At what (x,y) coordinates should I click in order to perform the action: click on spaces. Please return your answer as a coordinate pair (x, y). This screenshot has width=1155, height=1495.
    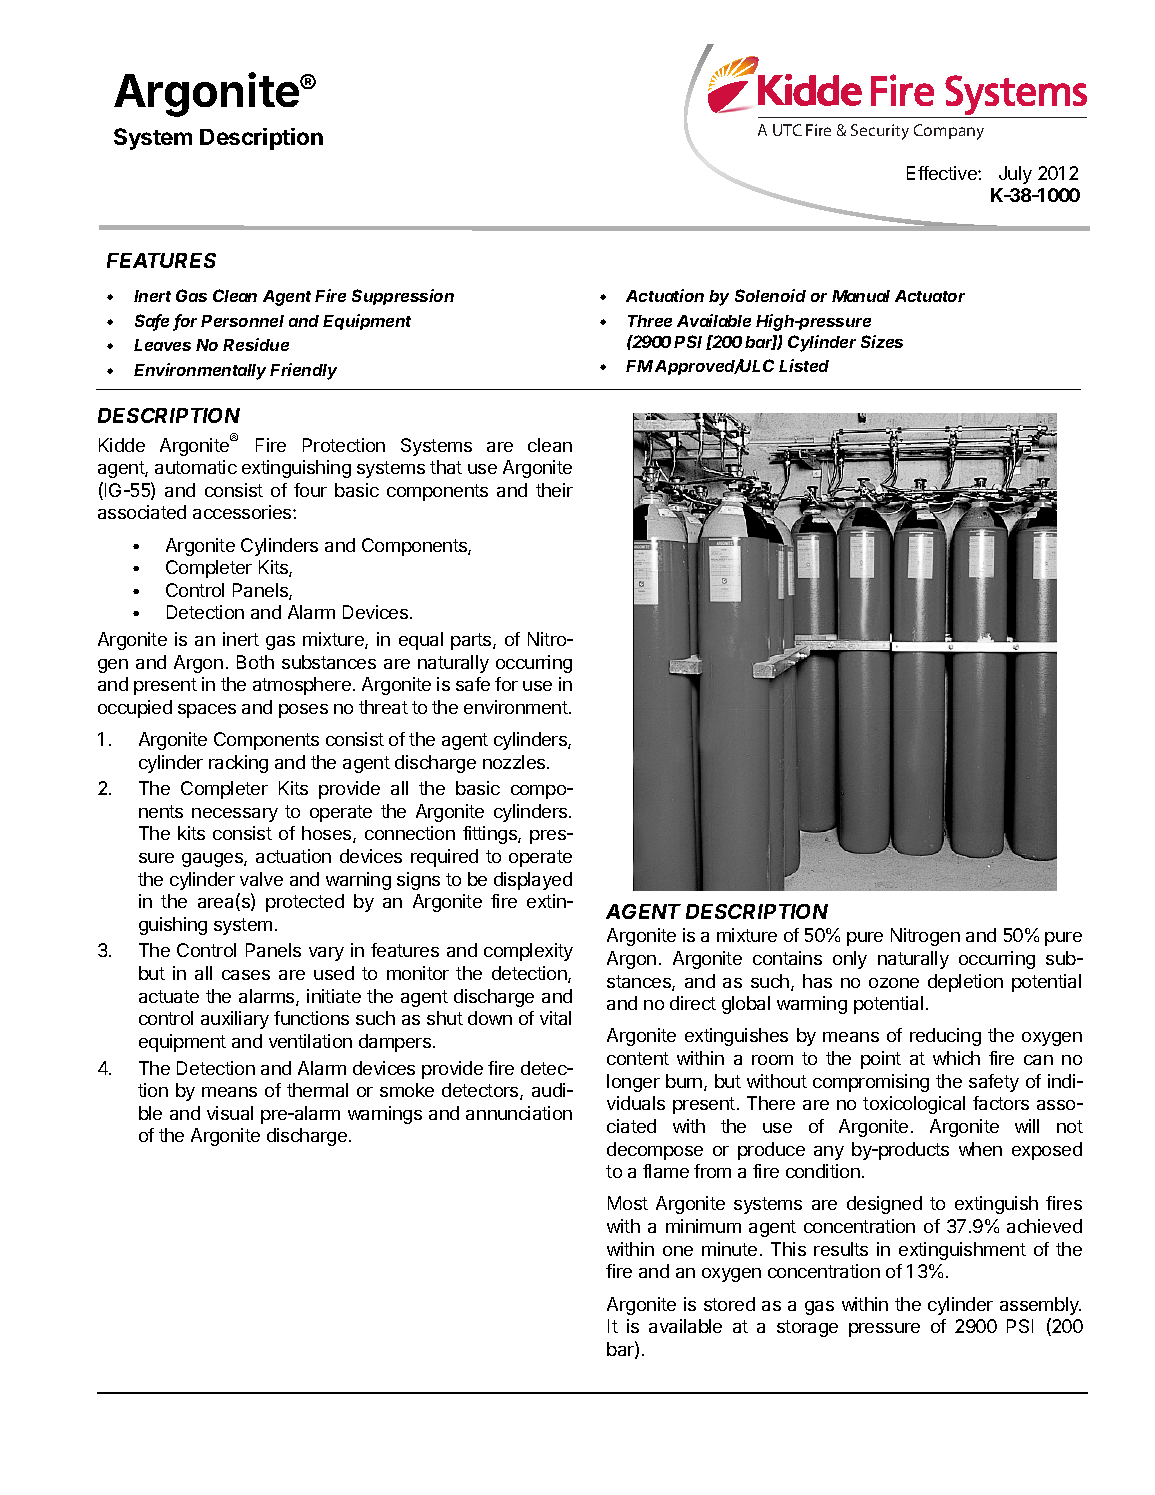
    Looking at the image, I should click on (207, 711).
